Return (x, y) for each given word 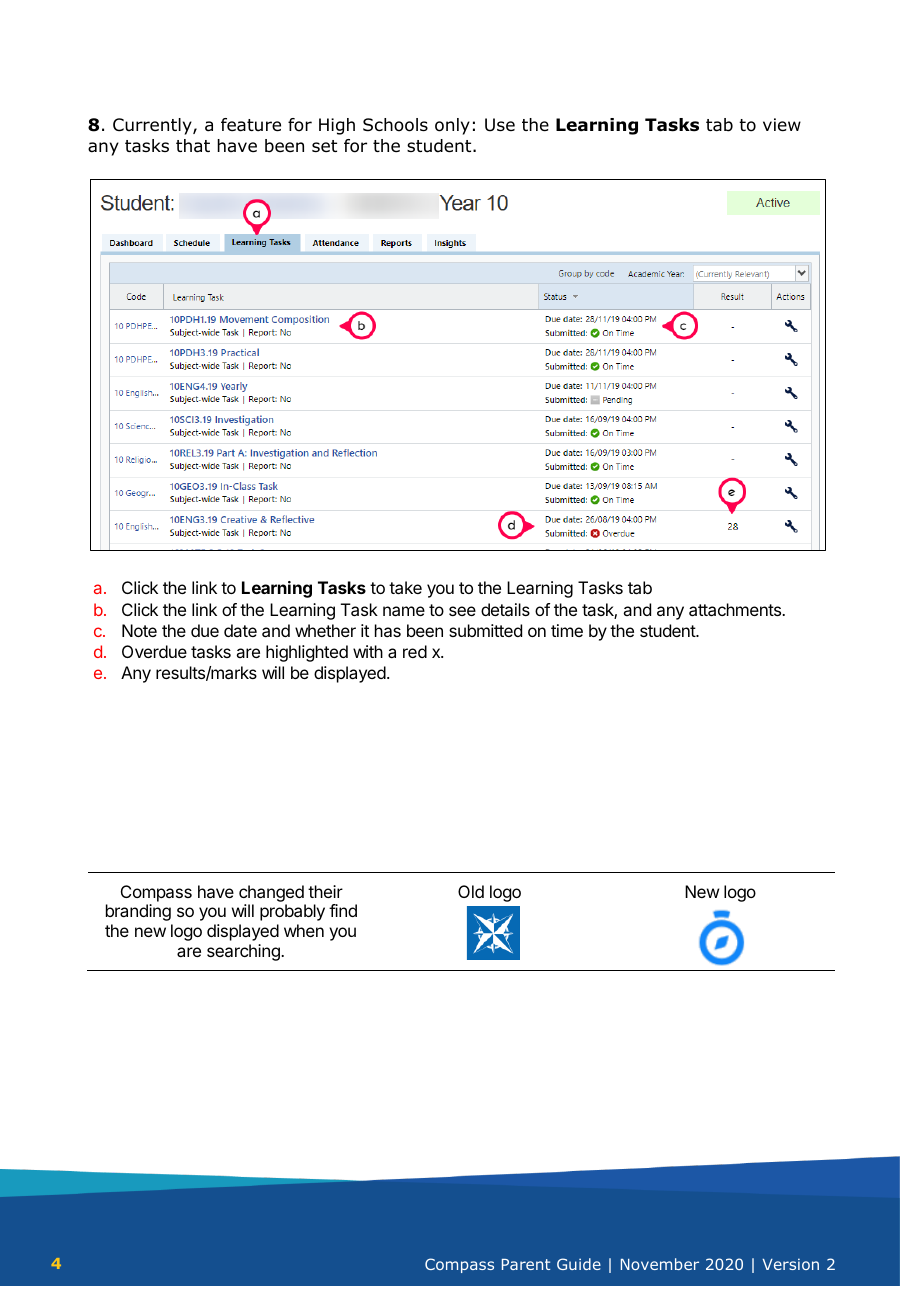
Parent (526, 1264)
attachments (736, 609)
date (240, 630)
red (415, 651)
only (452, 126)
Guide (579, 1264)
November (660, 1264)
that (193, 146)
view (782, 125)
